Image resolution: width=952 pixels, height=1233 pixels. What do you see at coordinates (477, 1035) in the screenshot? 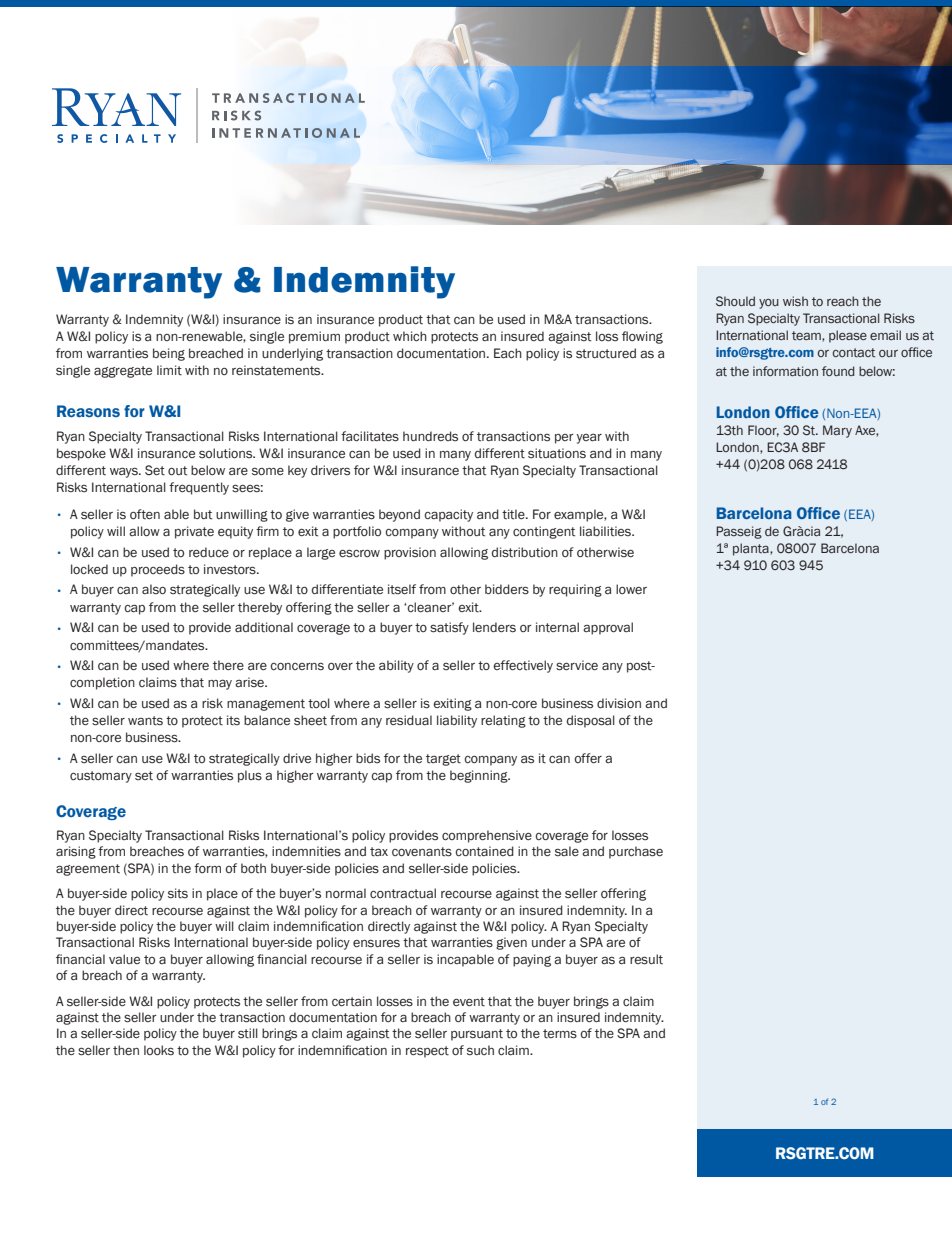
I see `pursuant` at bounding box center [477, 1035].
